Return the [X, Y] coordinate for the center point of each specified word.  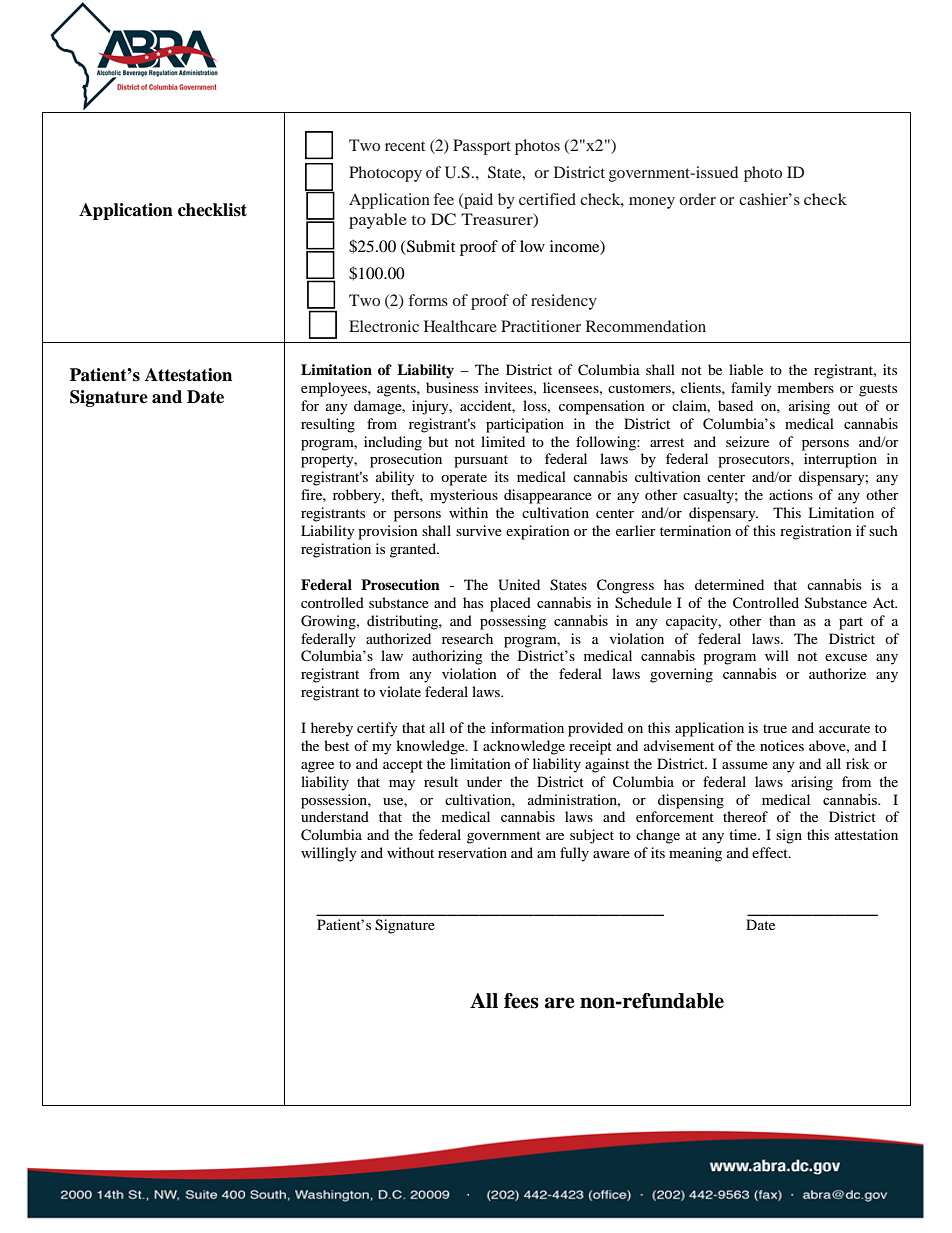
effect [771, 852]
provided [595, 729]
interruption [840, 460]
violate [400, 691]
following [607, 443]
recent [405, 146]
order [697, 199]
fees [521, 1001]
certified [547, 199]
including [393, 443]
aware [611, 854]
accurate [844, 728]
